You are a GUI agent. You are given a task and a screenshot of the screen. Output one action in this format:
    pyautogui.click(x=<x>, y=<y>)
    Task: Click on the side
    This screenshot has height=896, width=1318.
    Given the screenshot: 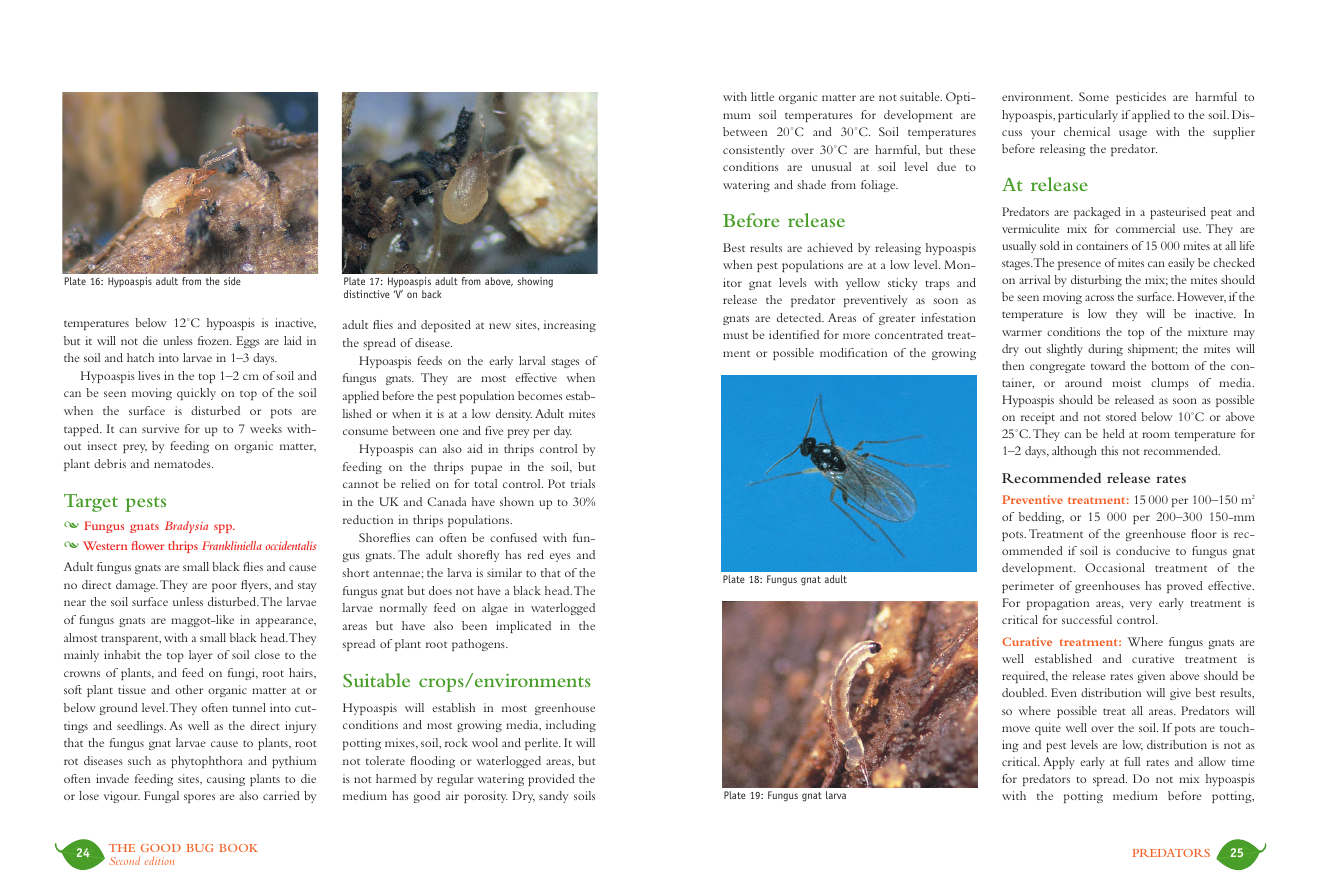 What is the action you would take?
    pyautogui.click(x=232, y=281)
